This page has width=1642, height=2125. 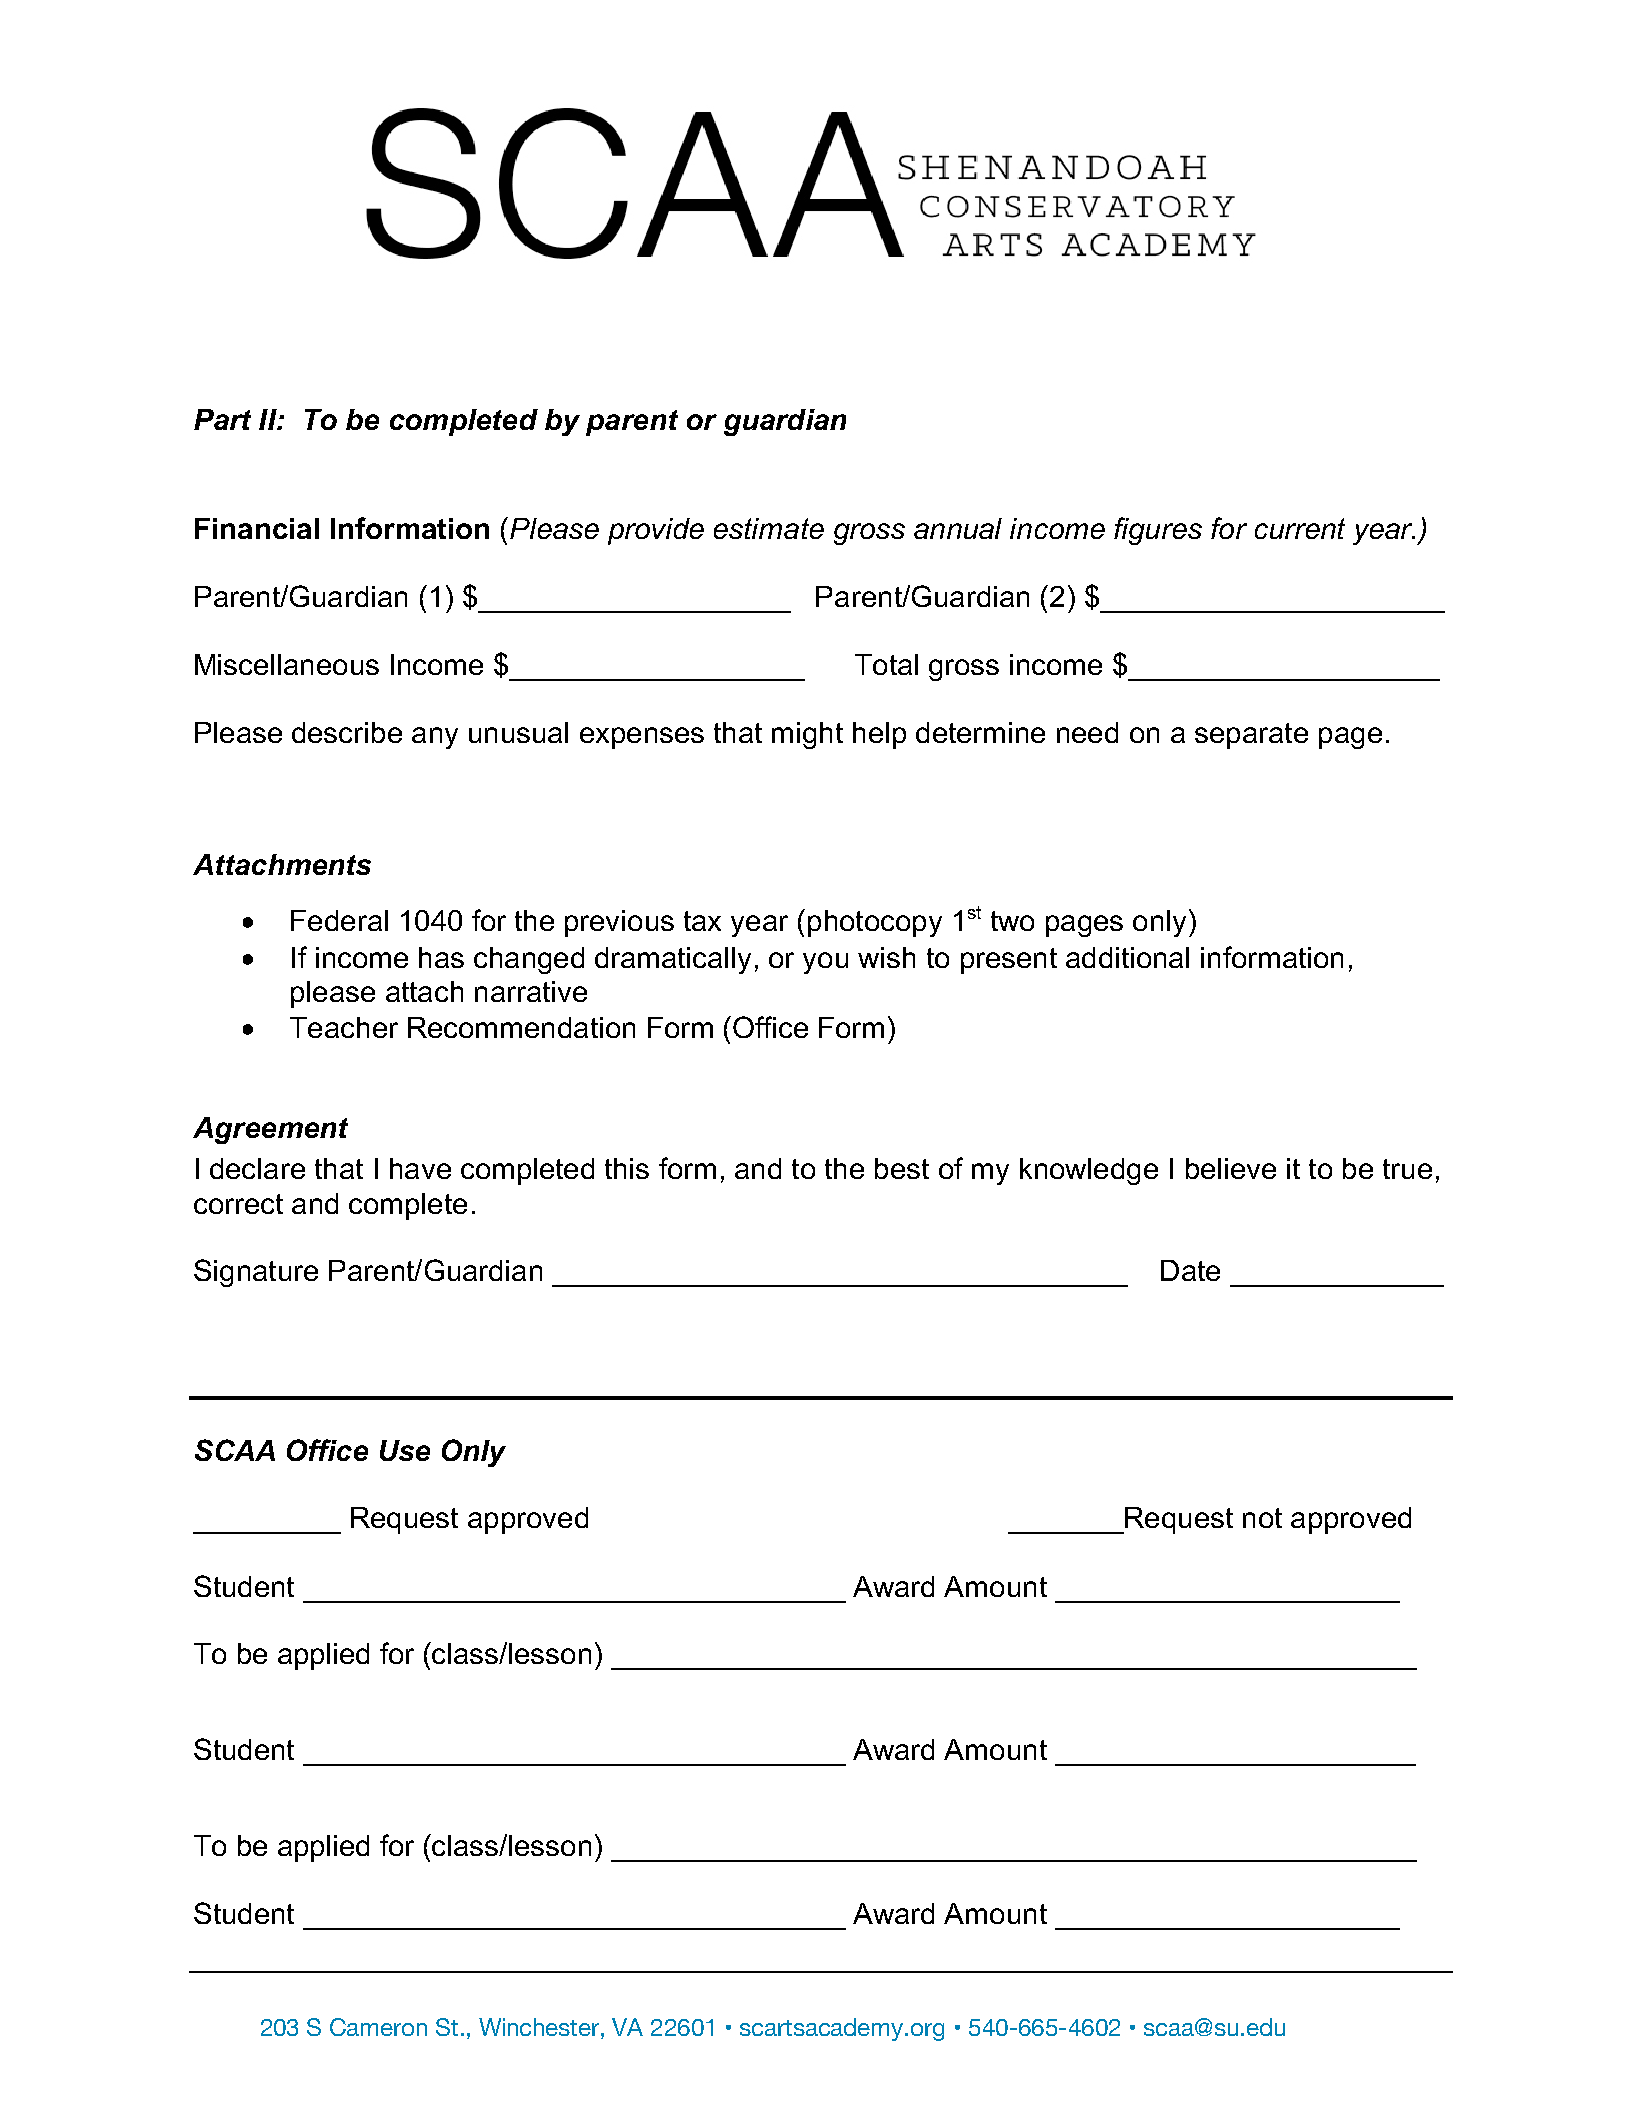 What do you see at coordinates (420, 1168) in the page?
I see `have` at bounding box center [420, 1168].
